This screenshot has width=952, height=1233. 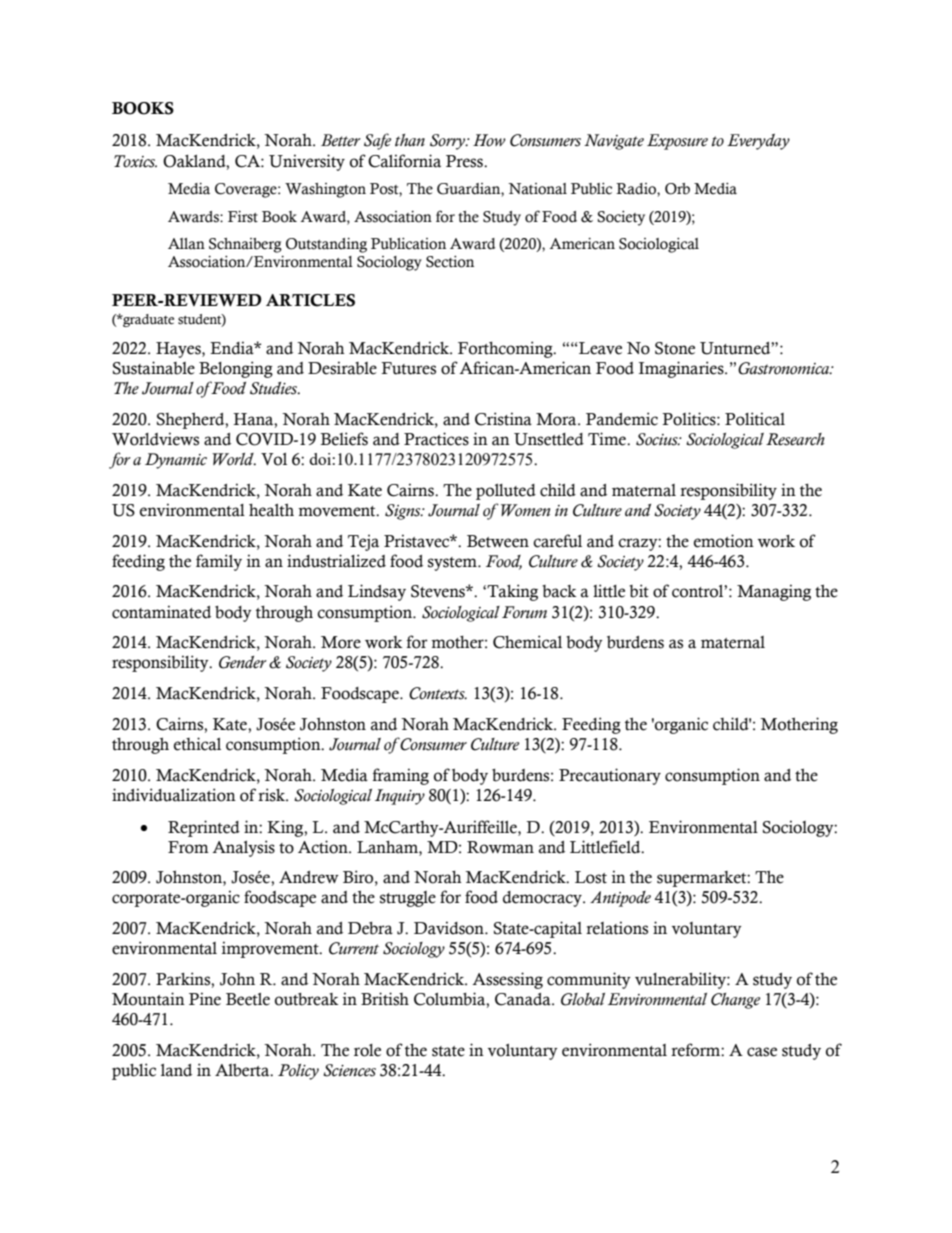 I want to click on Orb, so click(x=677, y=189).
